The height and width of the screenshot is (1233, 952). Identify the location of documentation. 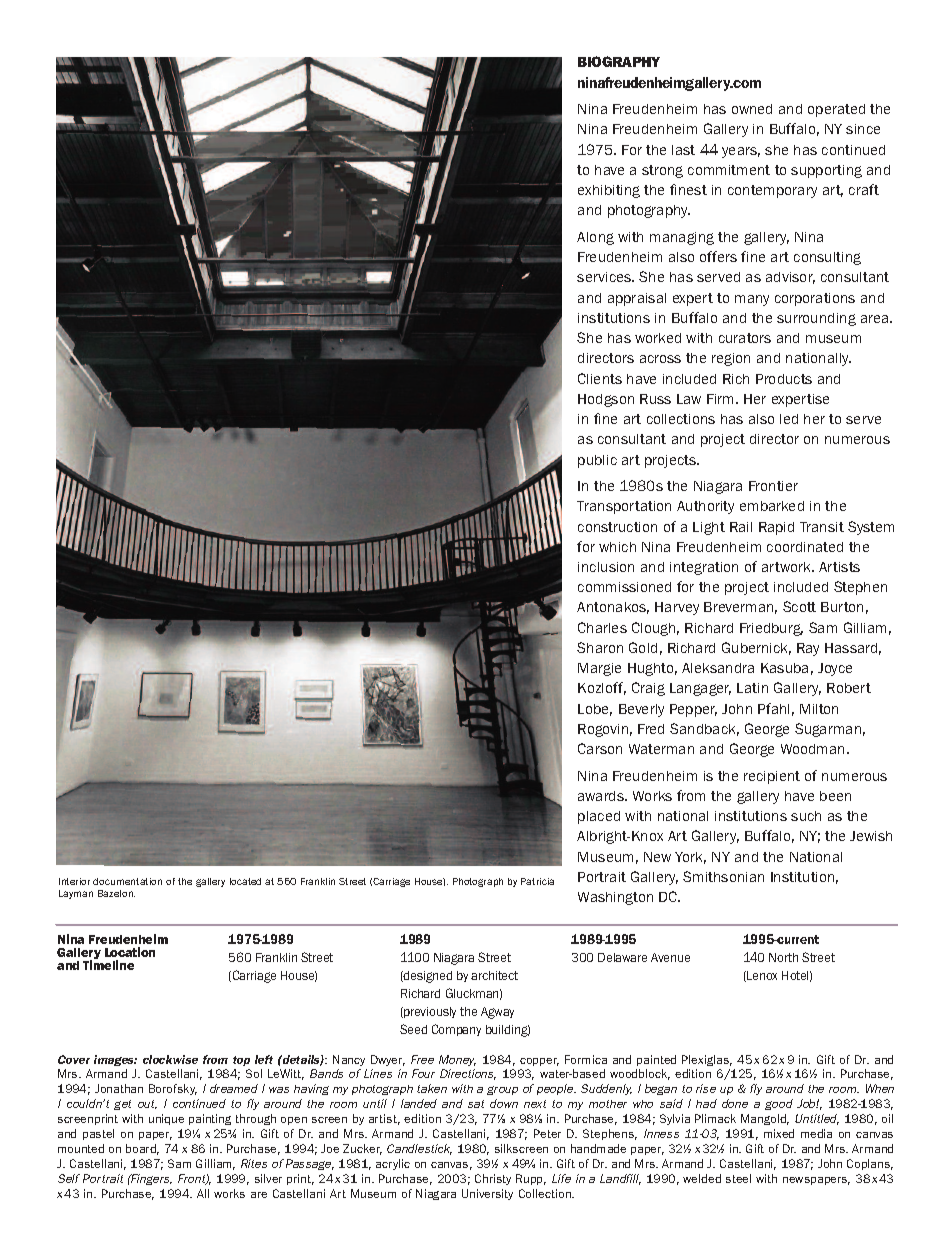
(127, 881).
